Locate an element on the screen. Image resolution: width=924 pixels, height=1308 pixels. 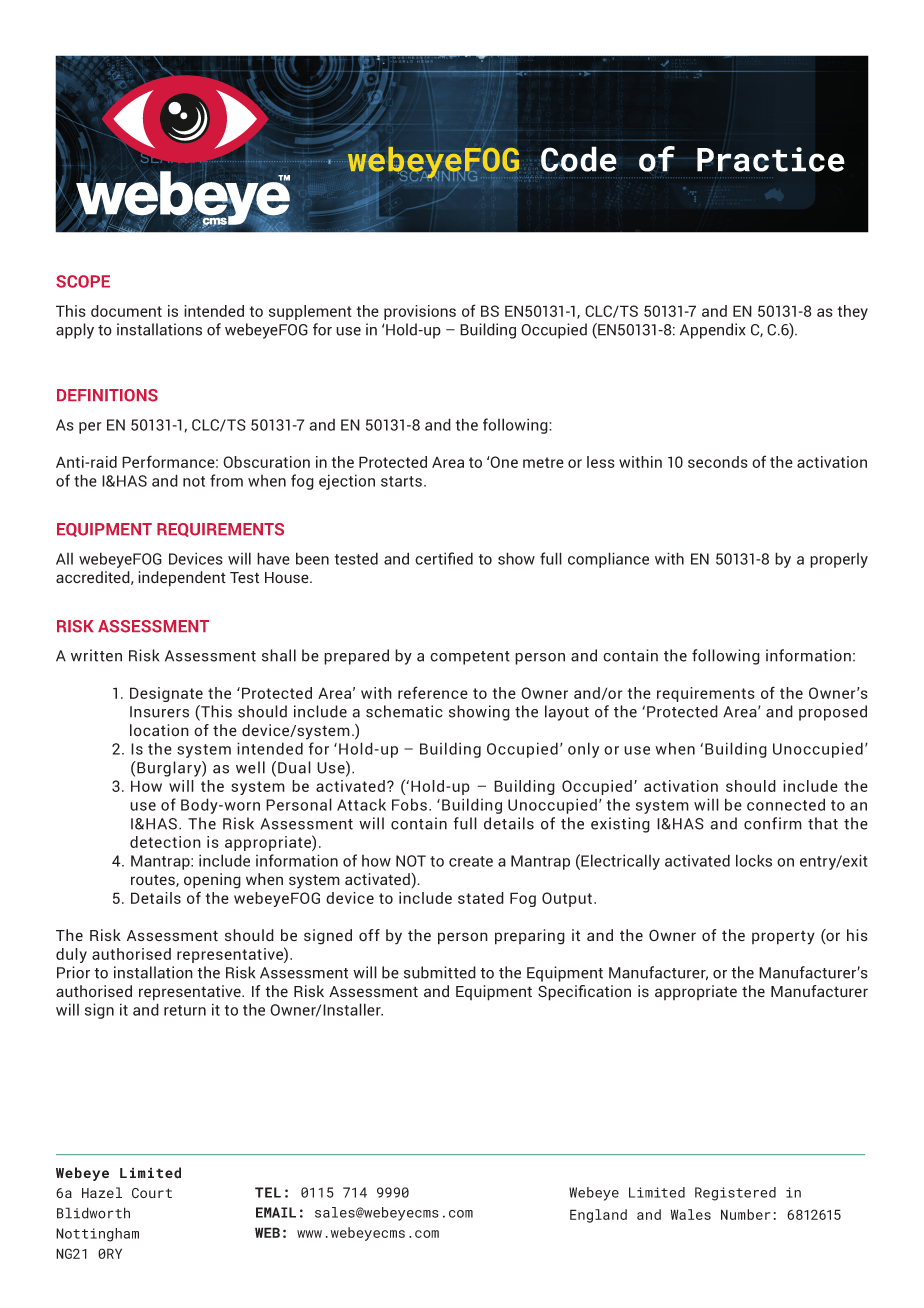
detection is located at coordinates (165, 842).
